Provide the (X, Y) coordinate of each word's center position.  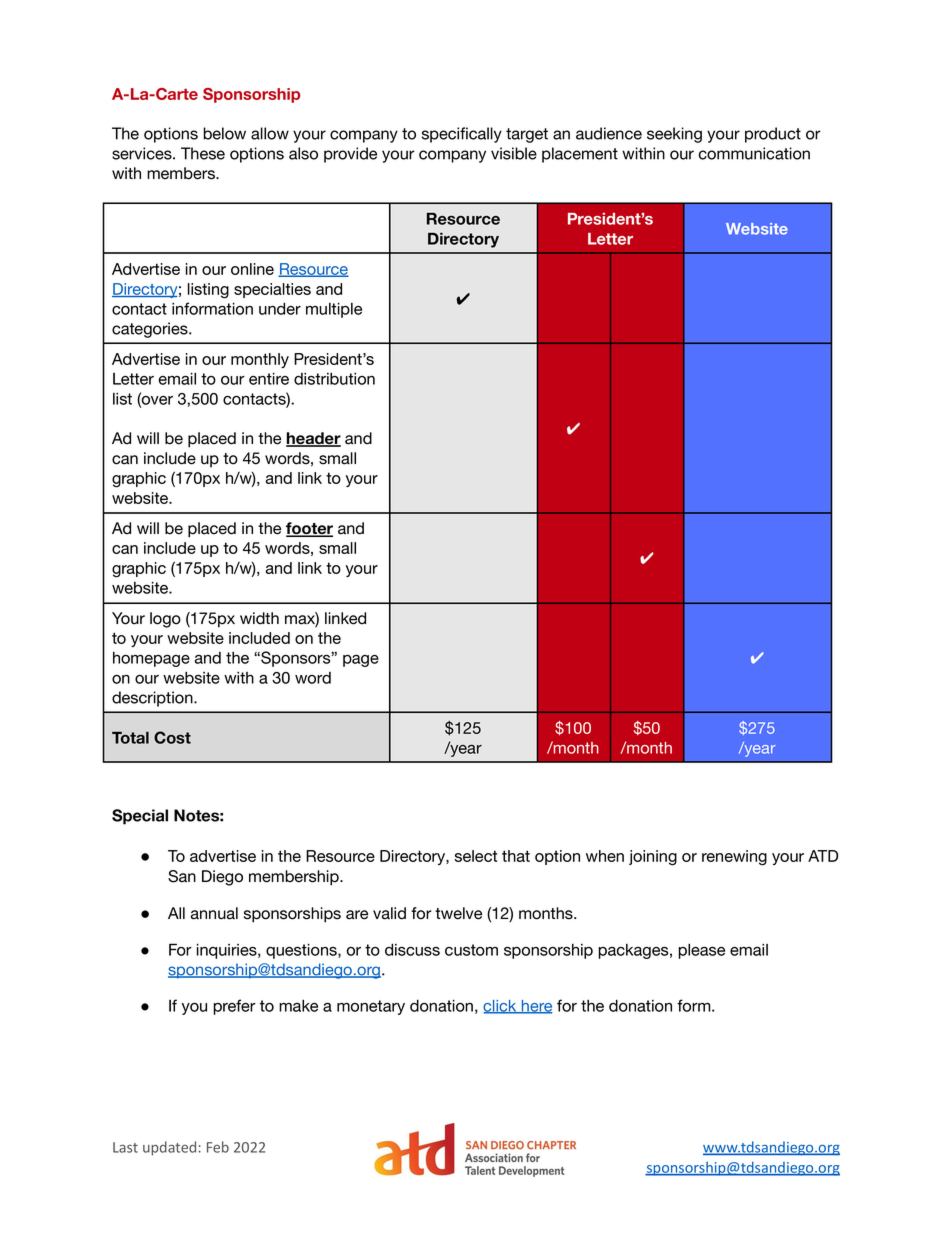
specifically (462, 135)
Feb (218, 1147)
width (259, 618)
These (203, 153)
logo (165, 620)
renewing (734, 858)
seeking (674, 135)
